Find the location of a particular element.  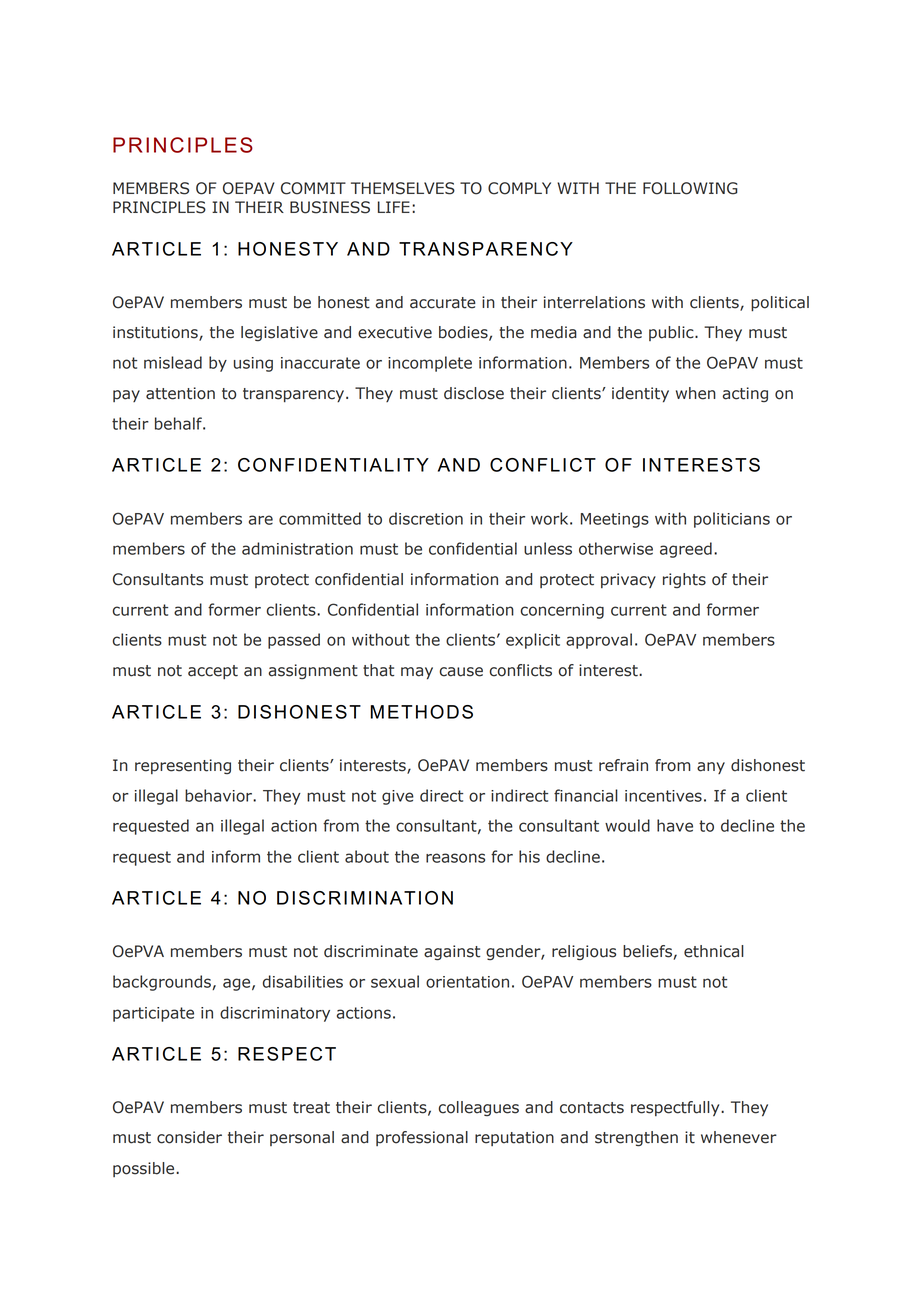

FOLLOWING is located at coordinates (690, 188).
